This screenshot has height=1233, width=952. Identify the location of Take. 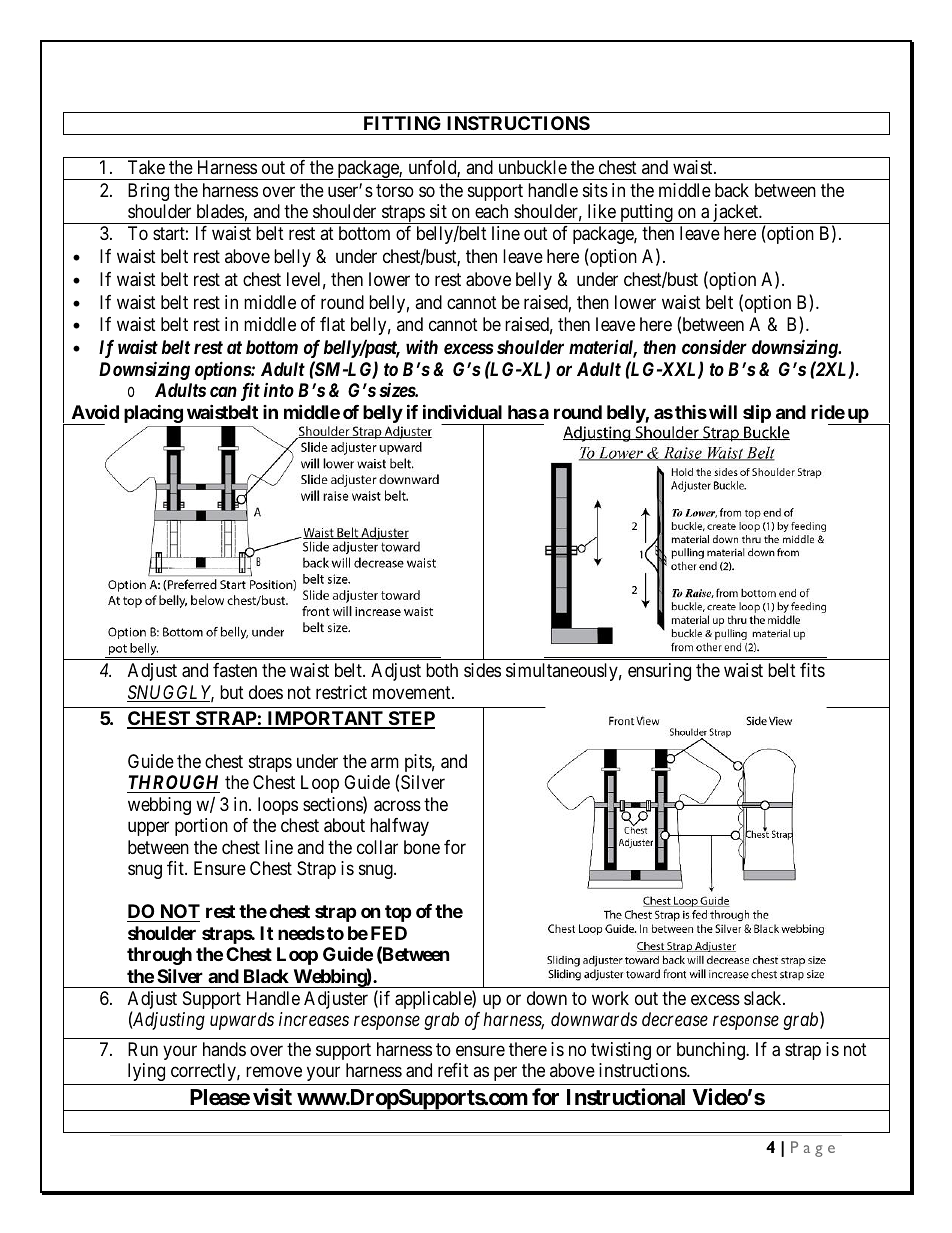
(146, 167).
